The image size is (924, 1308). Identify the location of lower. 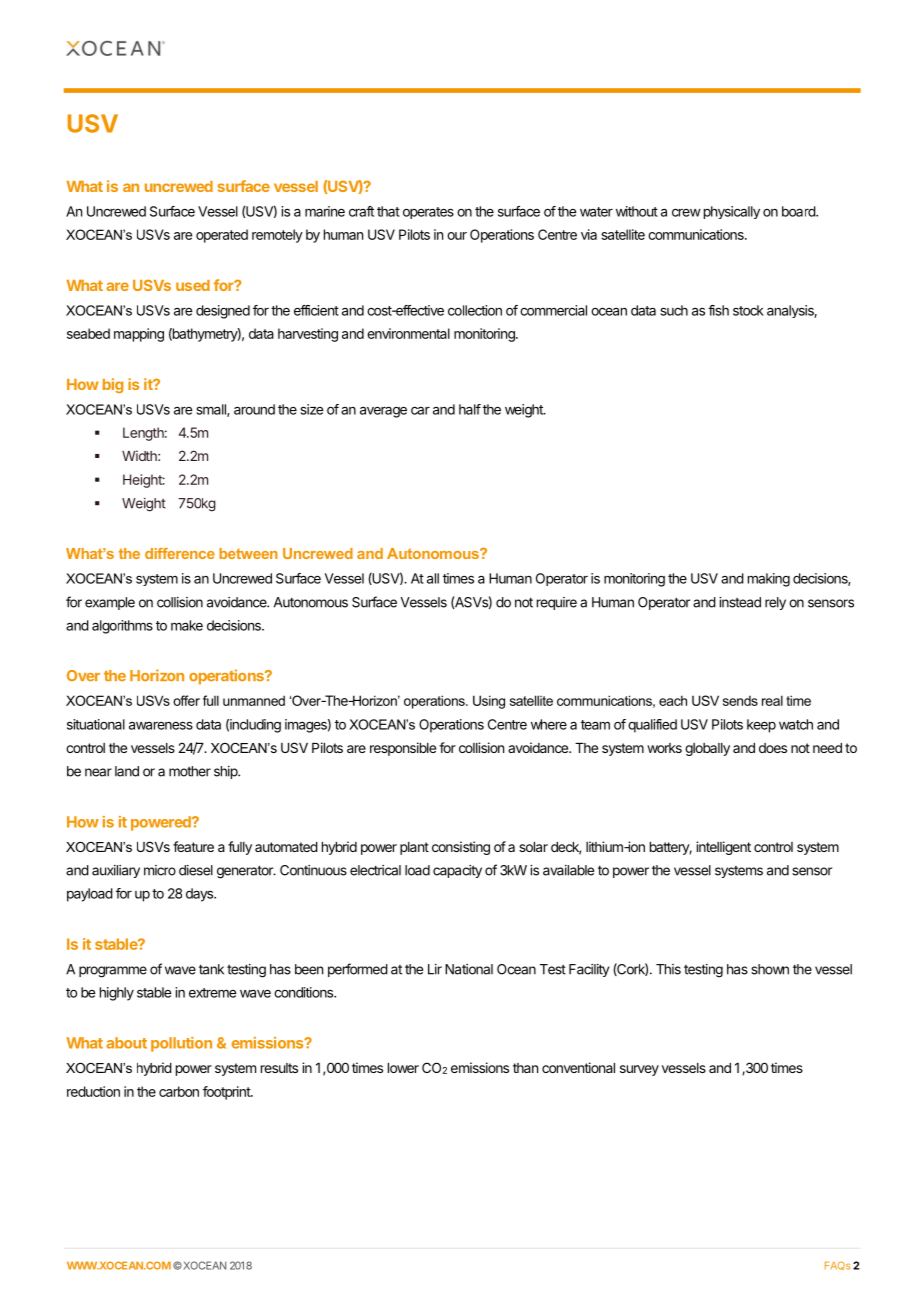
(403, 1068).
